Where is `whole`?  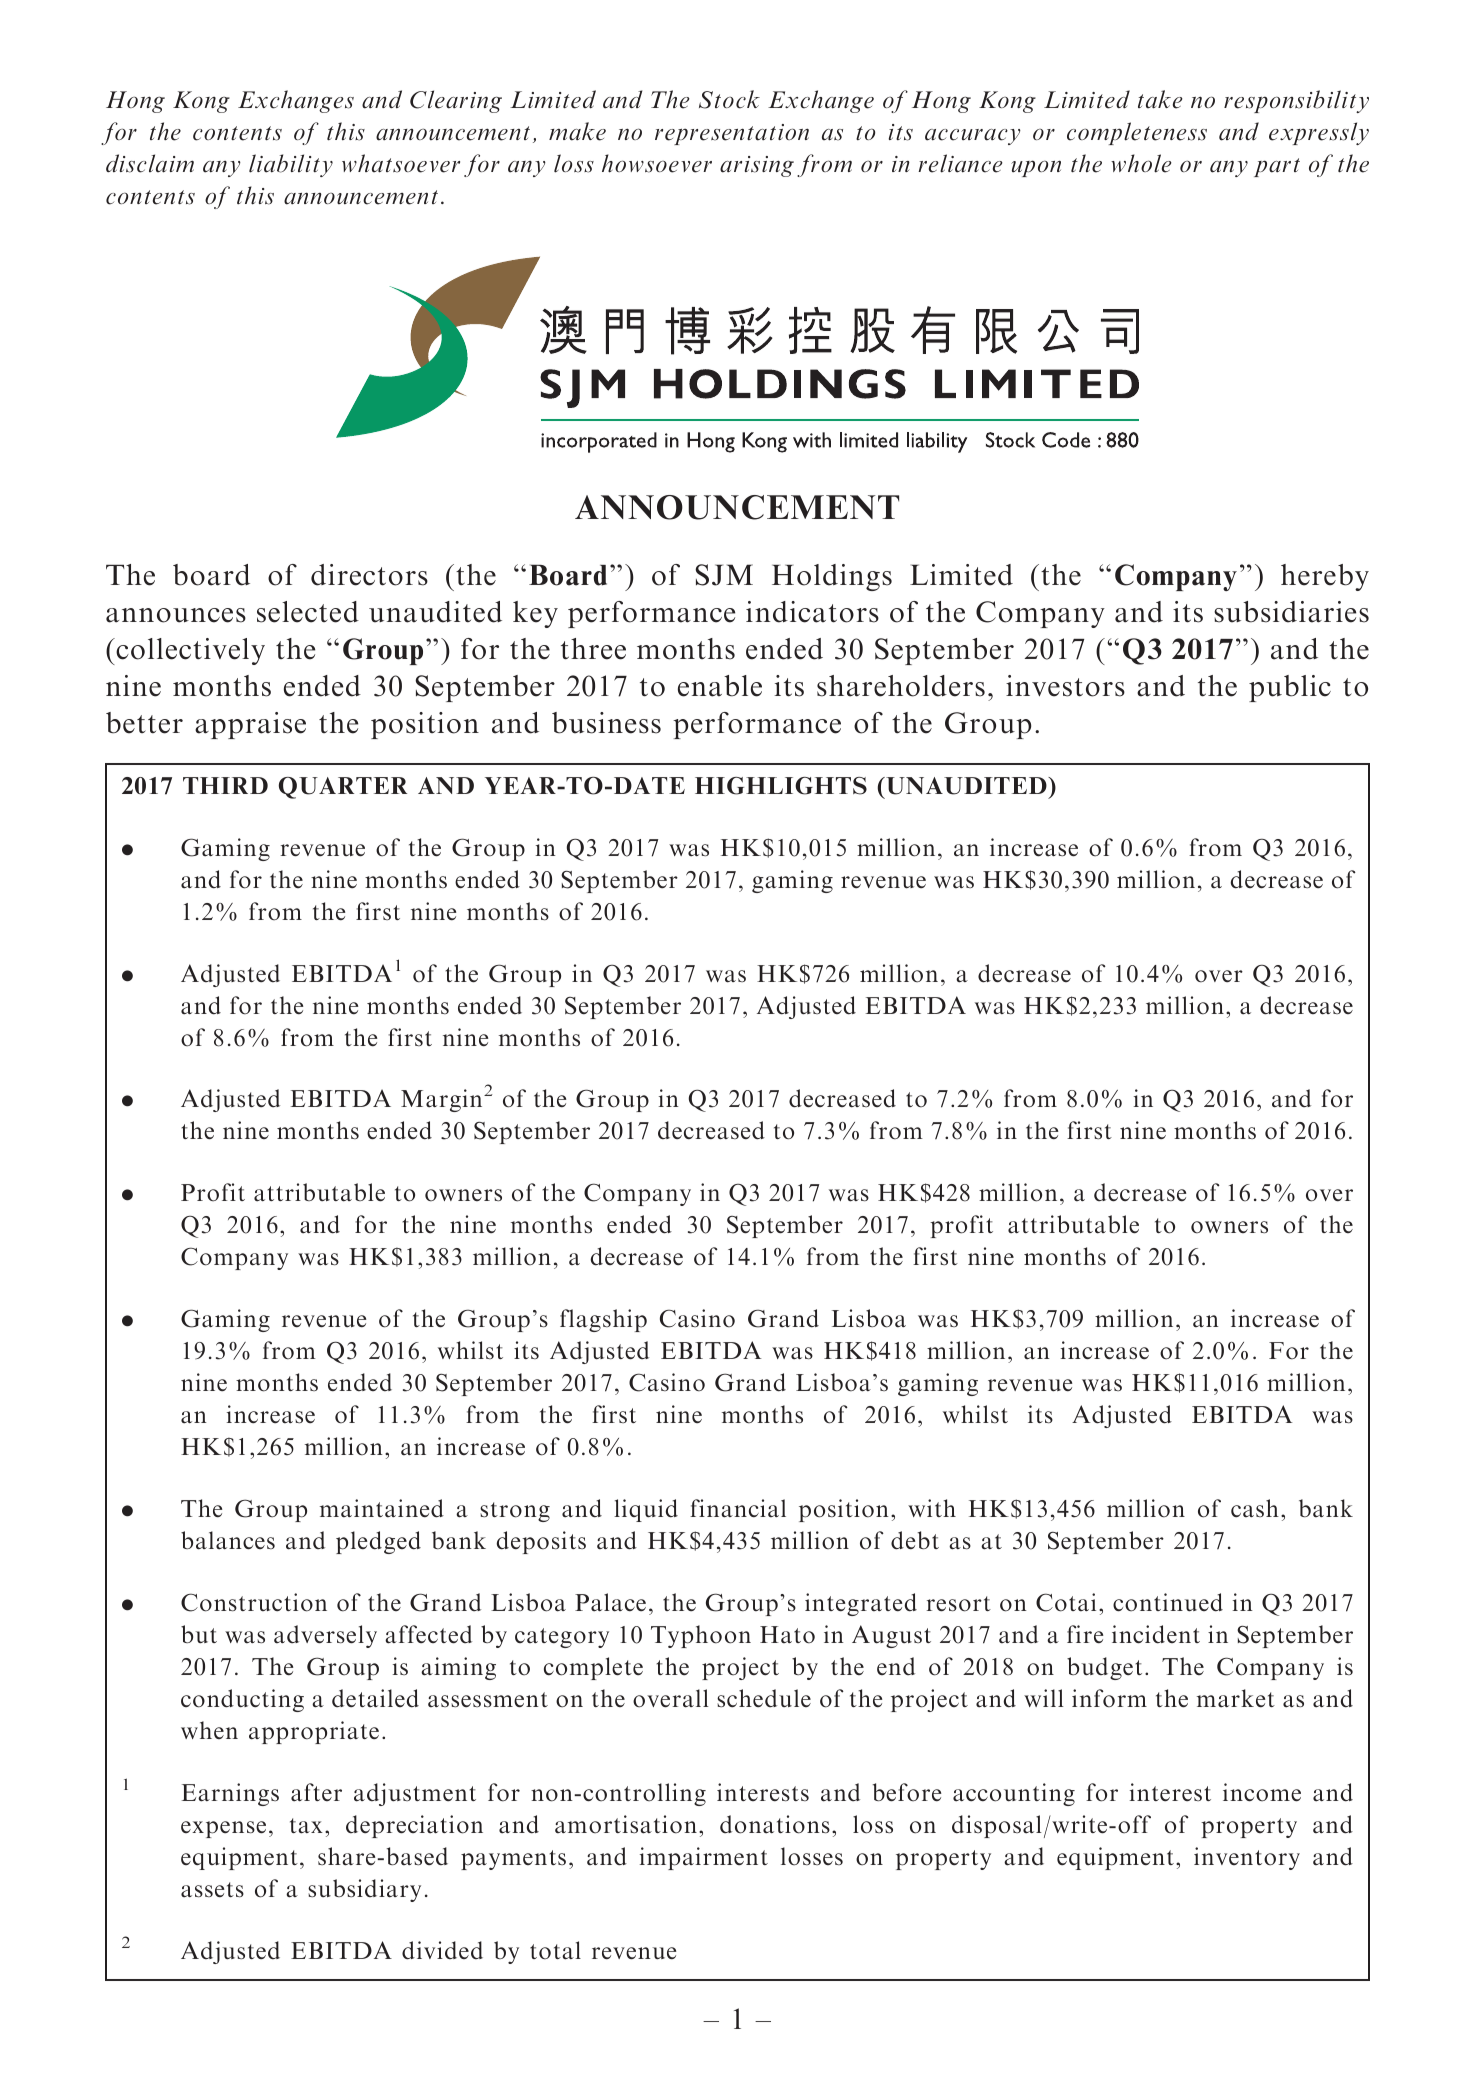
whole is located at coordinates (1141, 163).
